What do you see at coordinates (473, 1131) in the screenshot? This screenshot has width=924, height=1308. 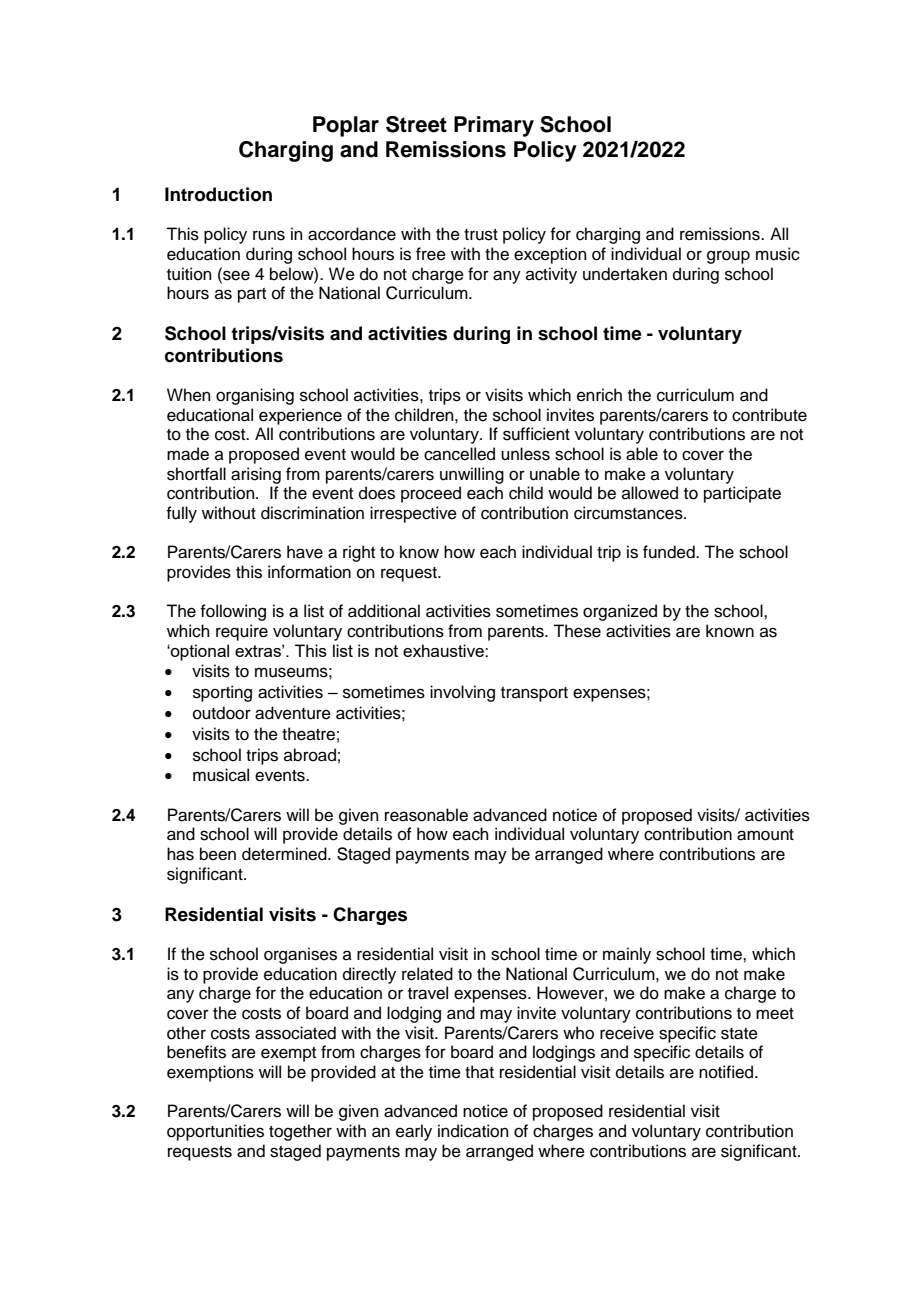 I see `indication` at bounding box center [473, 1131].
